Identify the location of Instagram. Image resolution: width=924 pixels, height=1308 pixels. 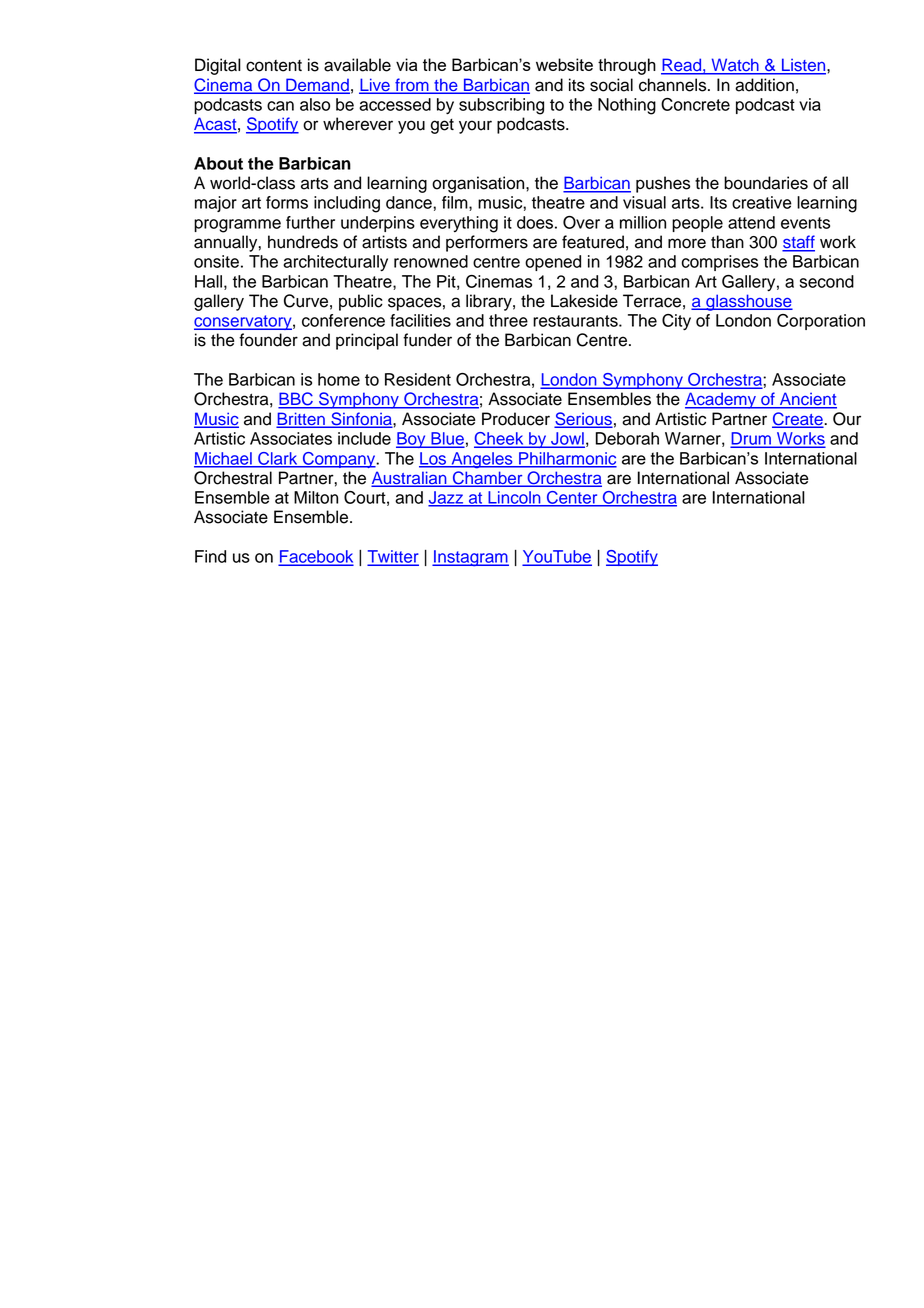
(470, 558).
